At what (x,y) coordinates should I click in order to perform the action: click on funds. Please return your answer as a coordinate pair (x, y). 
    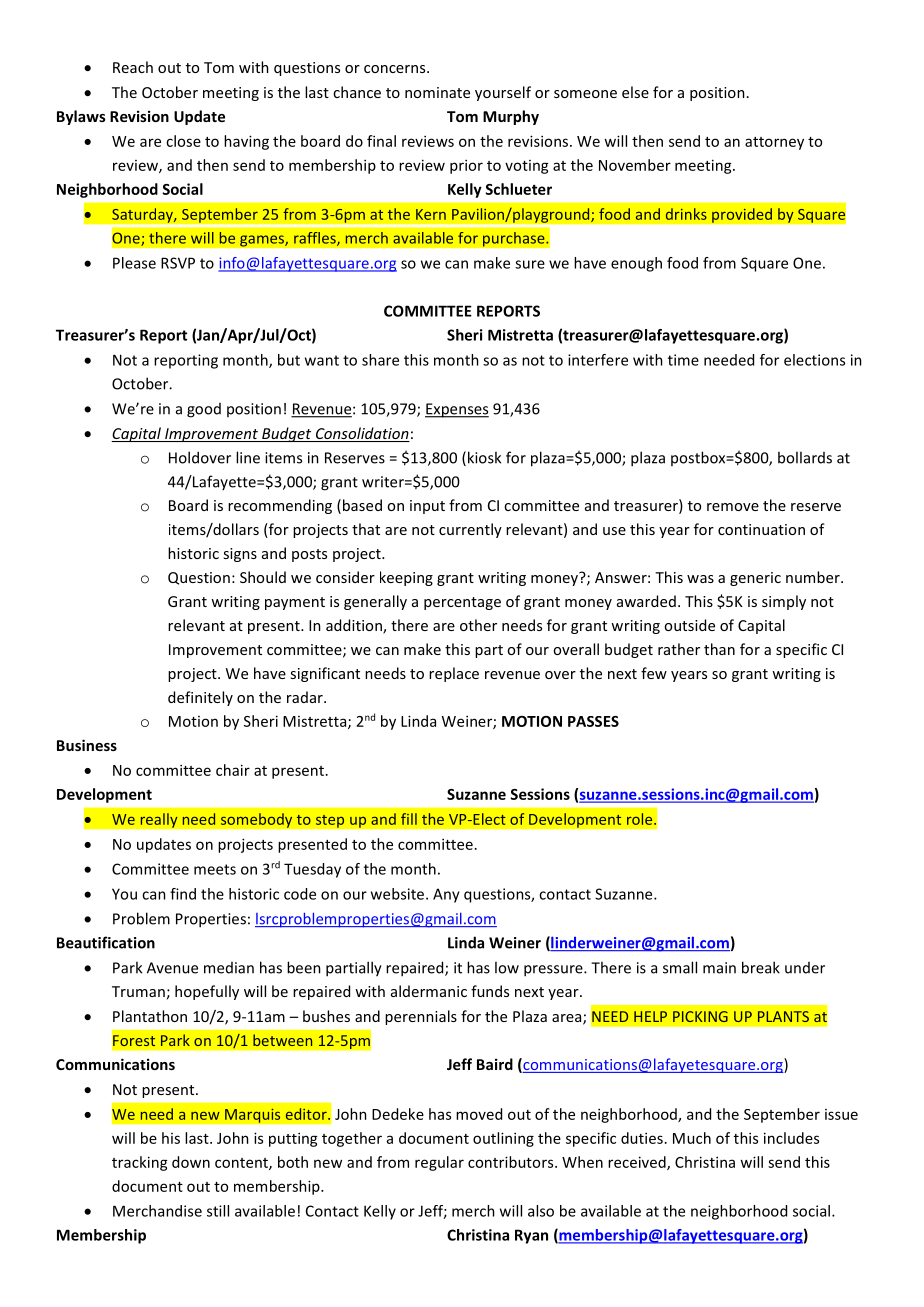
    Looking at the image, I should click on (490, 991).
